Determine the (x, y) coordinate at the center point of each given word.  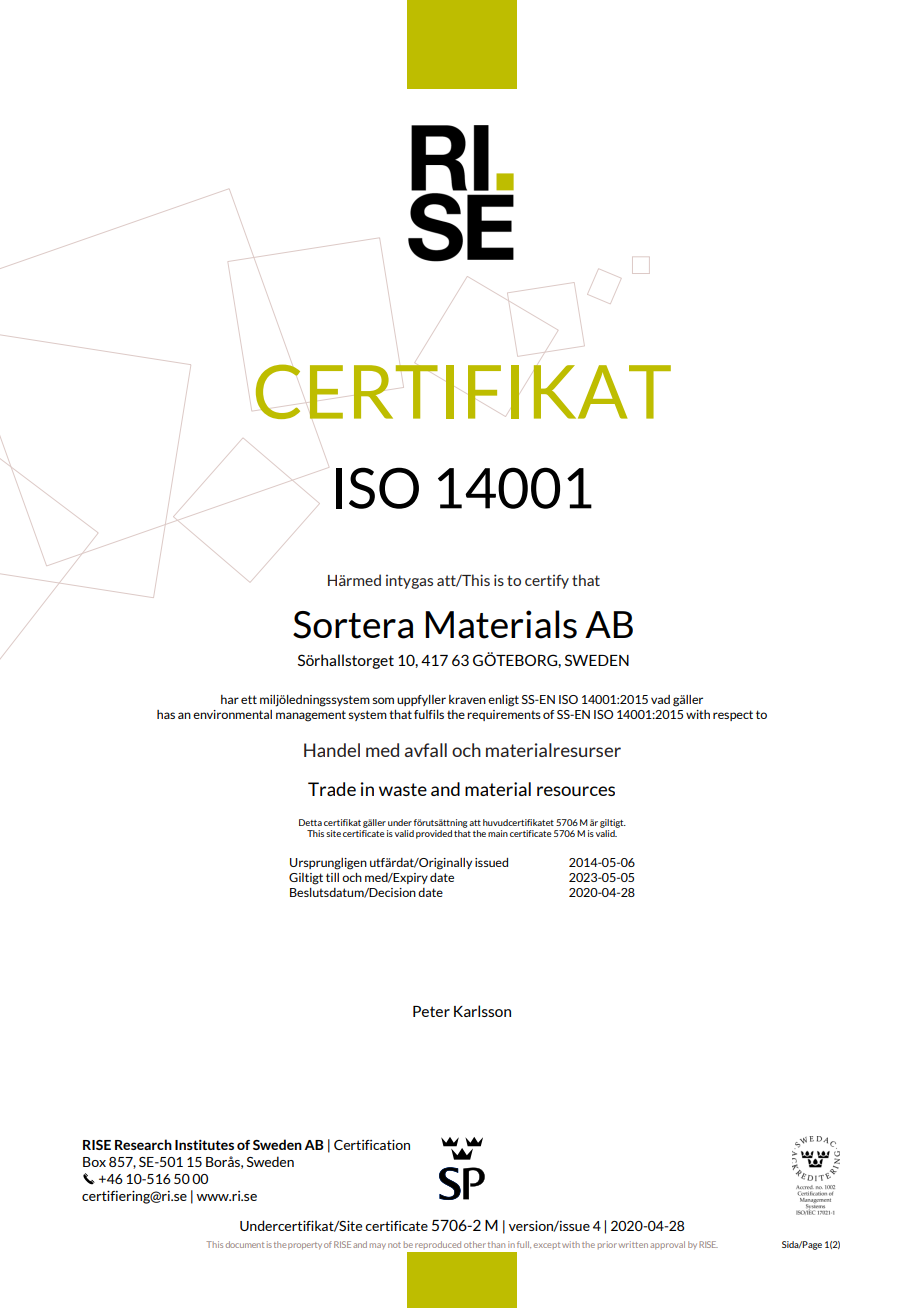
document (245, 1244)
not (394, 1245)
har (230, 699)
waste (403, 789)
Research (143, 1144)
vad (660, 699)
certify (547, 582)
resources (576, 791)
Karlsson (482, 1011)
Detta (310, 822)
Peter (431, 1011)
